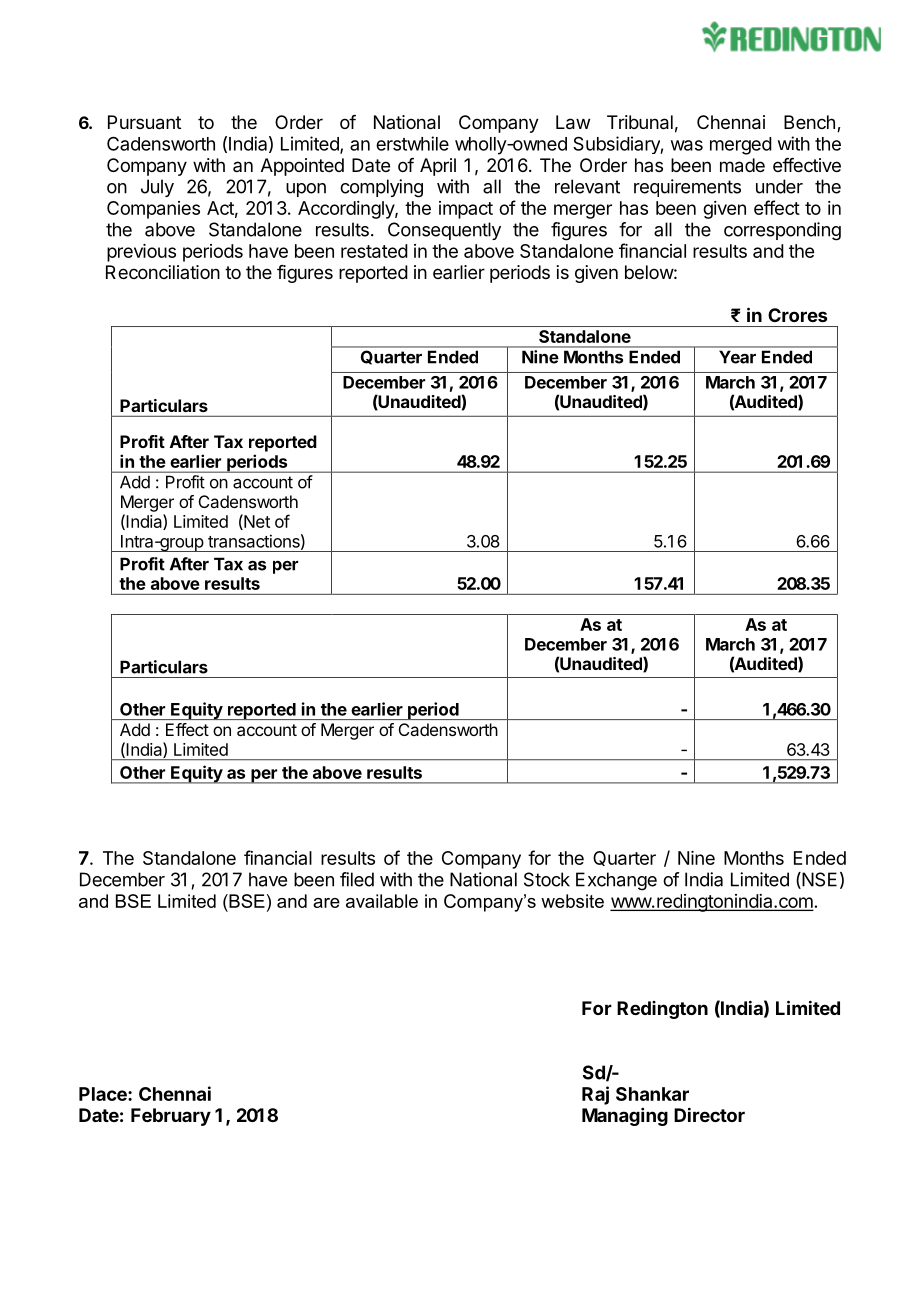 The image size is (924, 1308). Describe the element at coordinates (357, 879) in the page. I see `filed` at that location.
